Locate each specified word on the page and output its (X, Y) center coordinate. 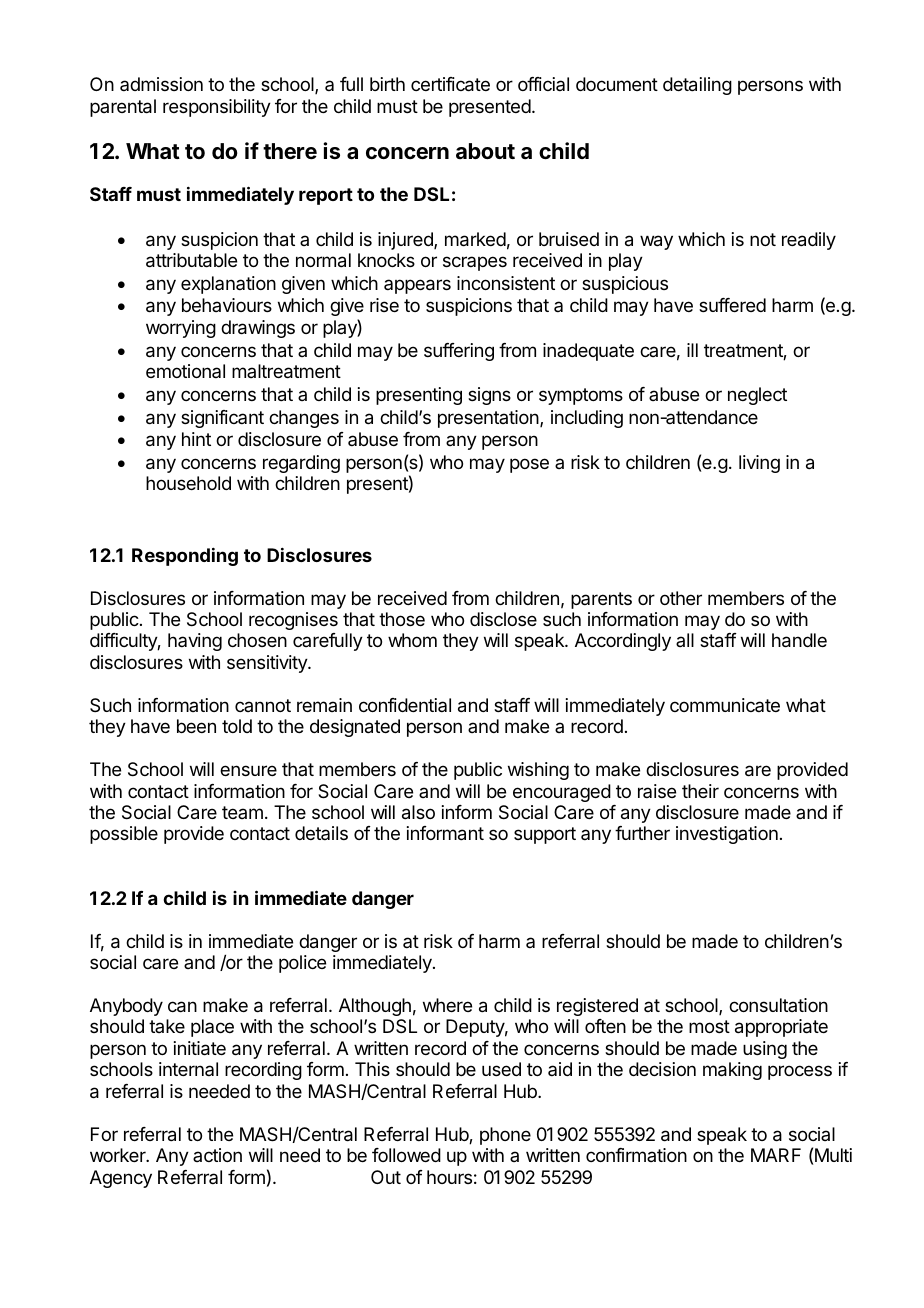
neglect (757, 396)
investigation (727, 835)
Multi (833, 1155)
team (242, 812)
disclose (503, 619)
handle (799, 640)
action (217, 1155)
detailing (697, 86)
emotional (185, 371)
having (195, 642)
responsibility (217, 108)
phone (505, 1136)
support (545, 835)
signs (489, 396)
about (485, 151)
